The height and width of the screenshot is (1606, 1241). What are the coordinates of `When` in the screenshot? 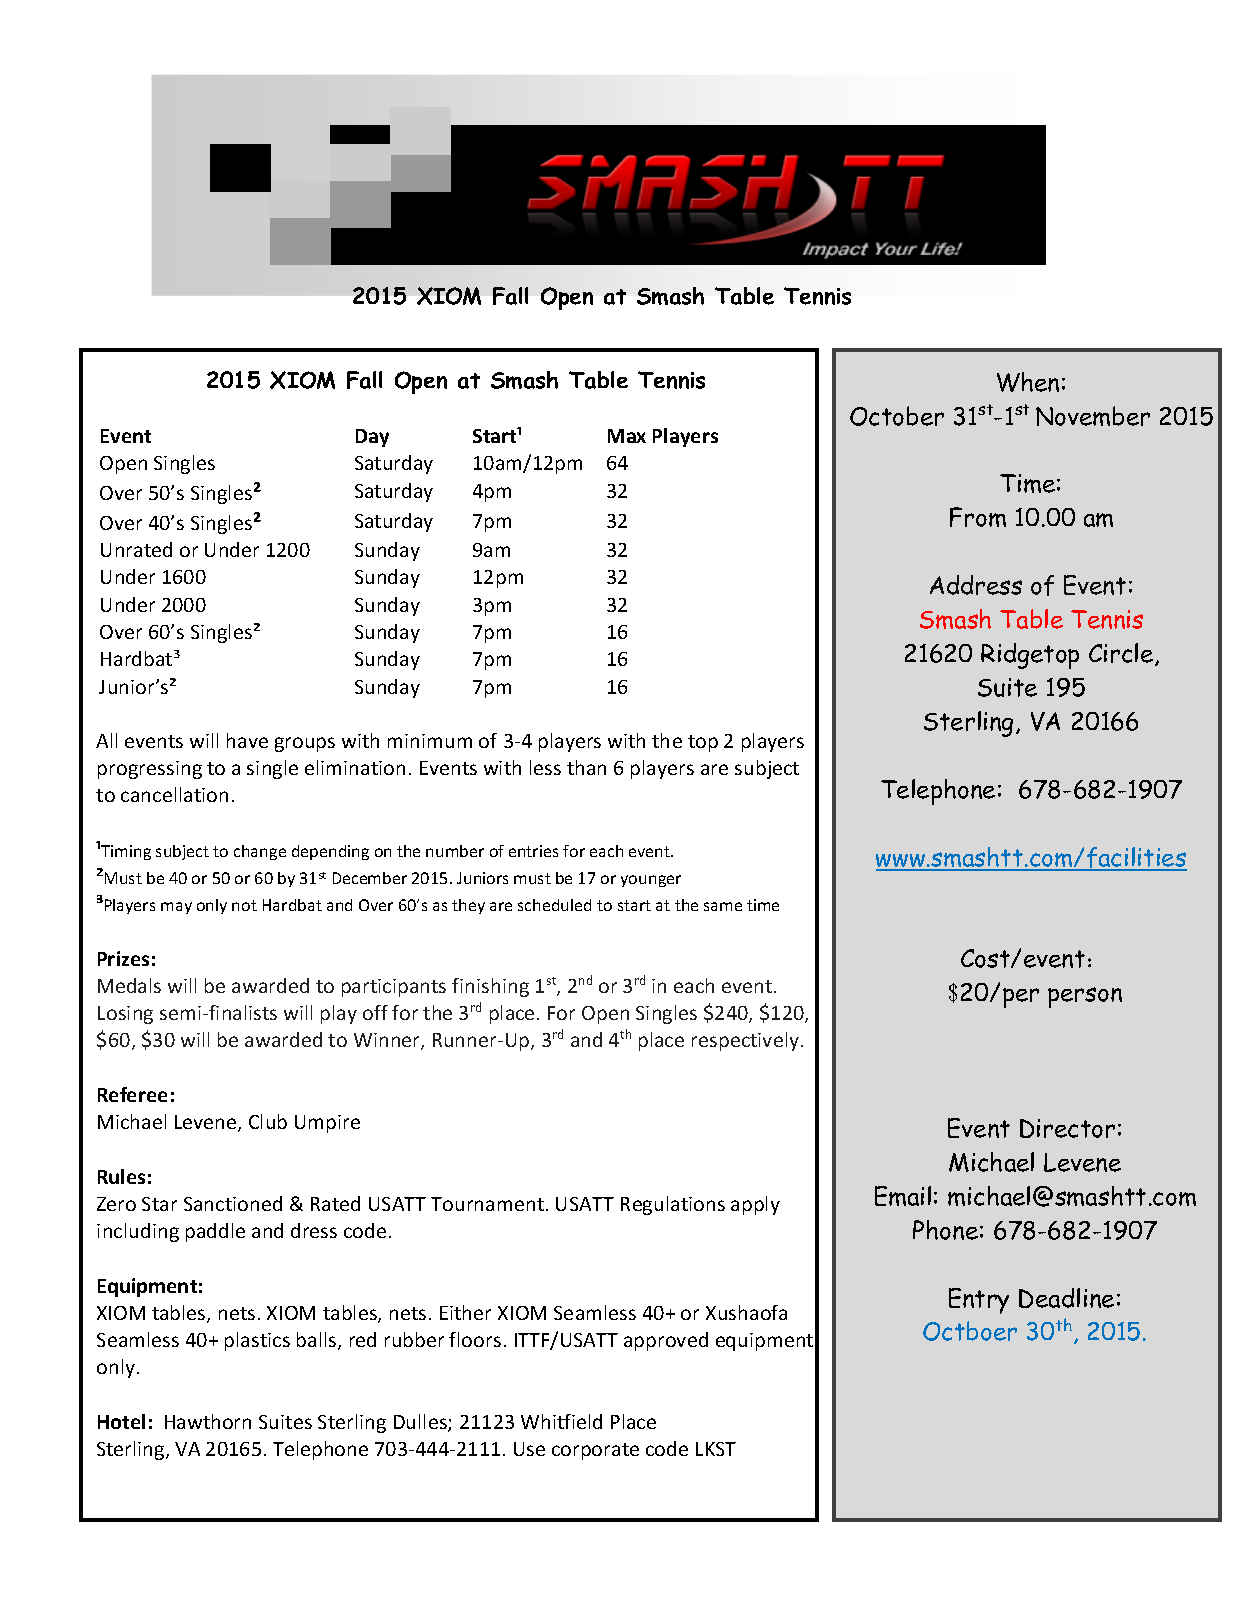 It's located at (1028, 382).
